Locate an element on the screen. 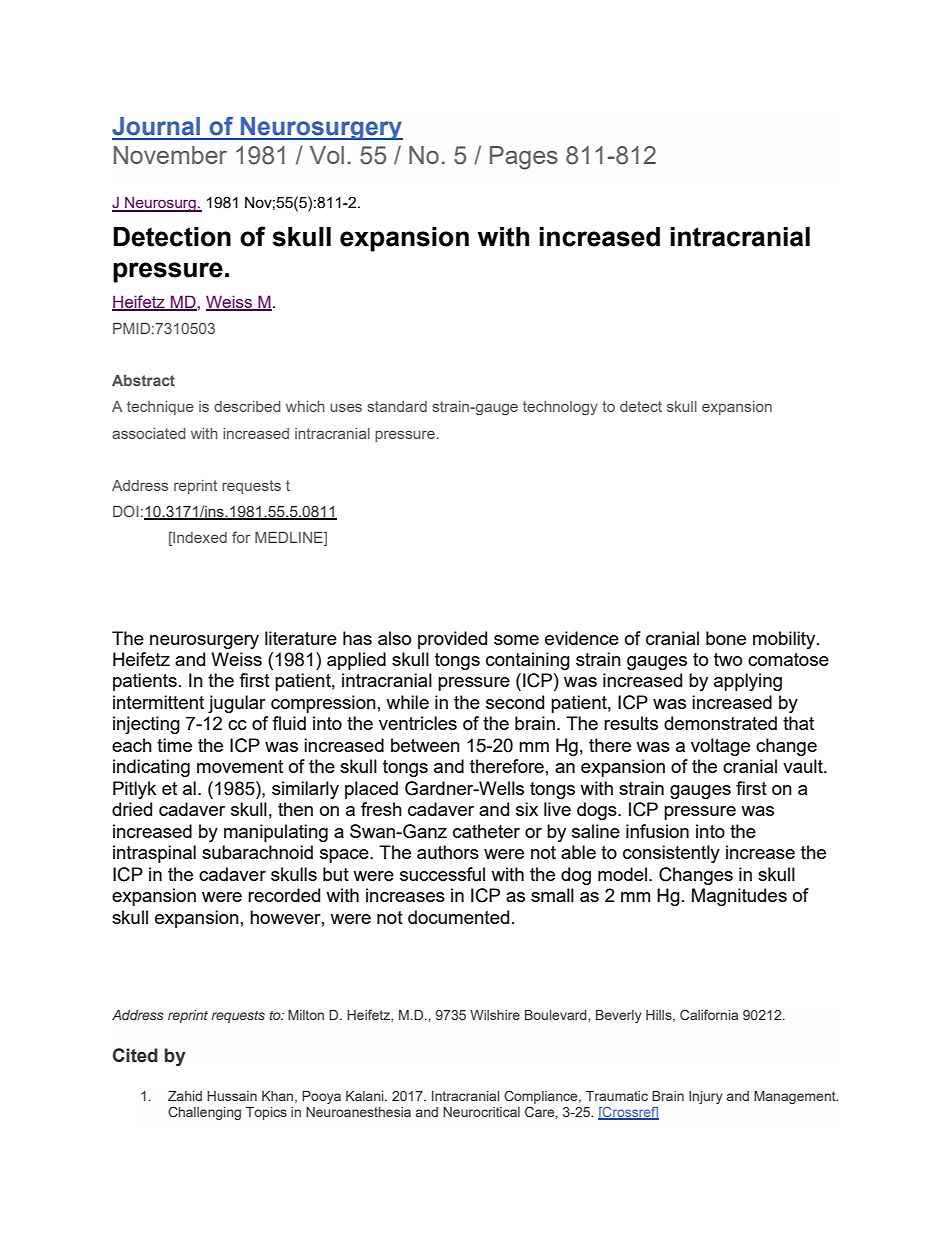 Image resolution: width=952 pixels, height=1233 pixels. provided is located at coordinates (452, 640).
